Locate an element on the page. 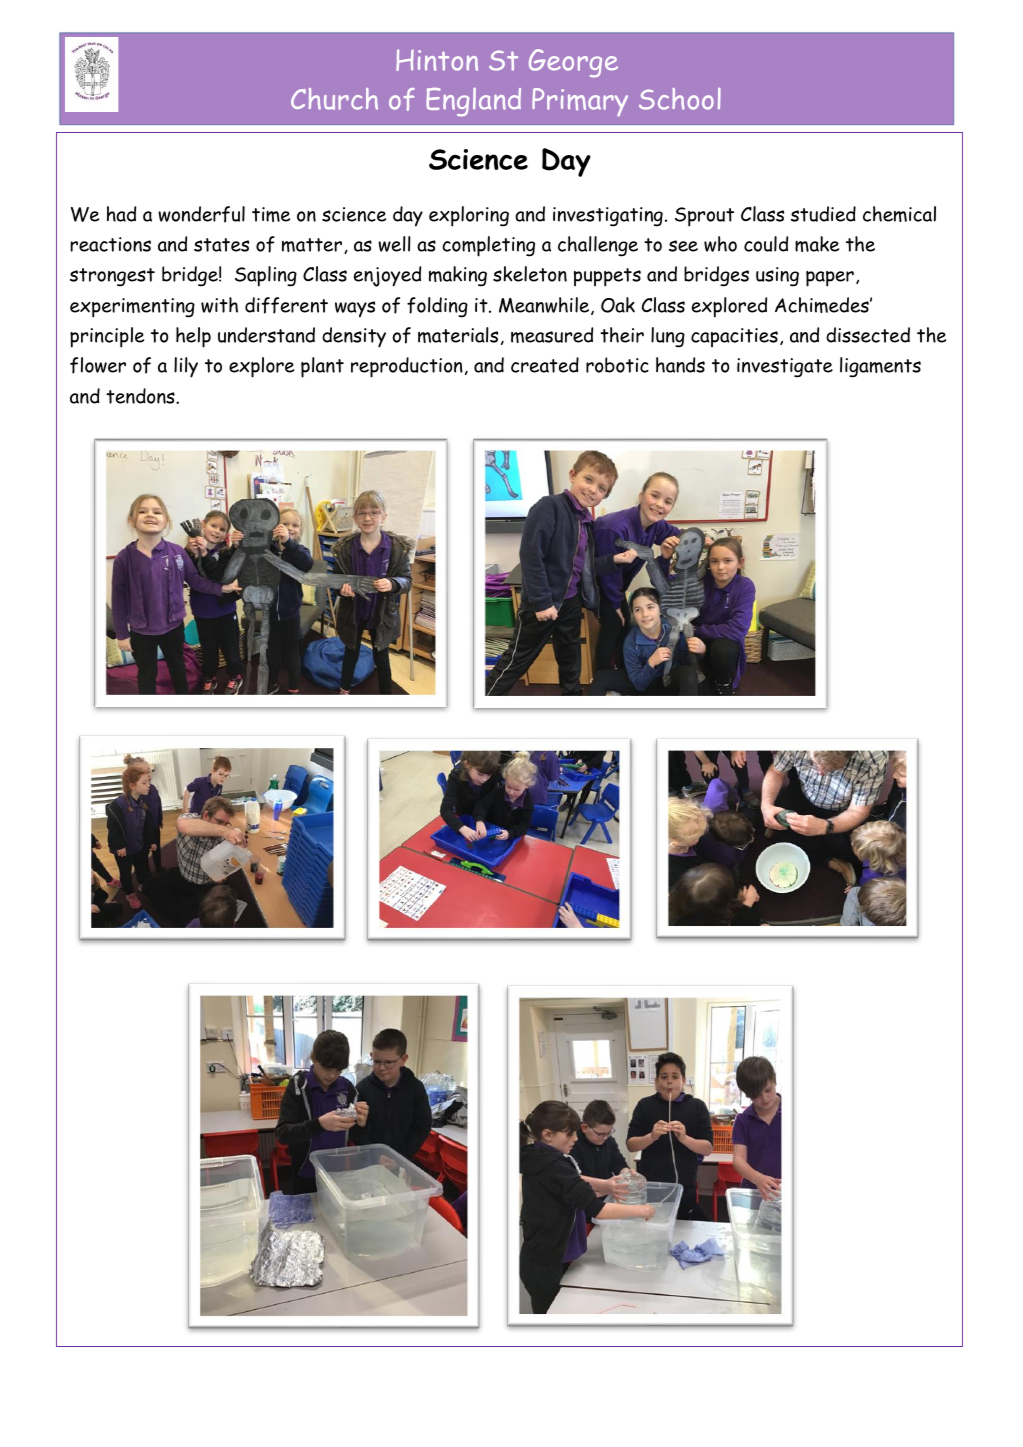  skeleton is located at coordinates (530, 274).
